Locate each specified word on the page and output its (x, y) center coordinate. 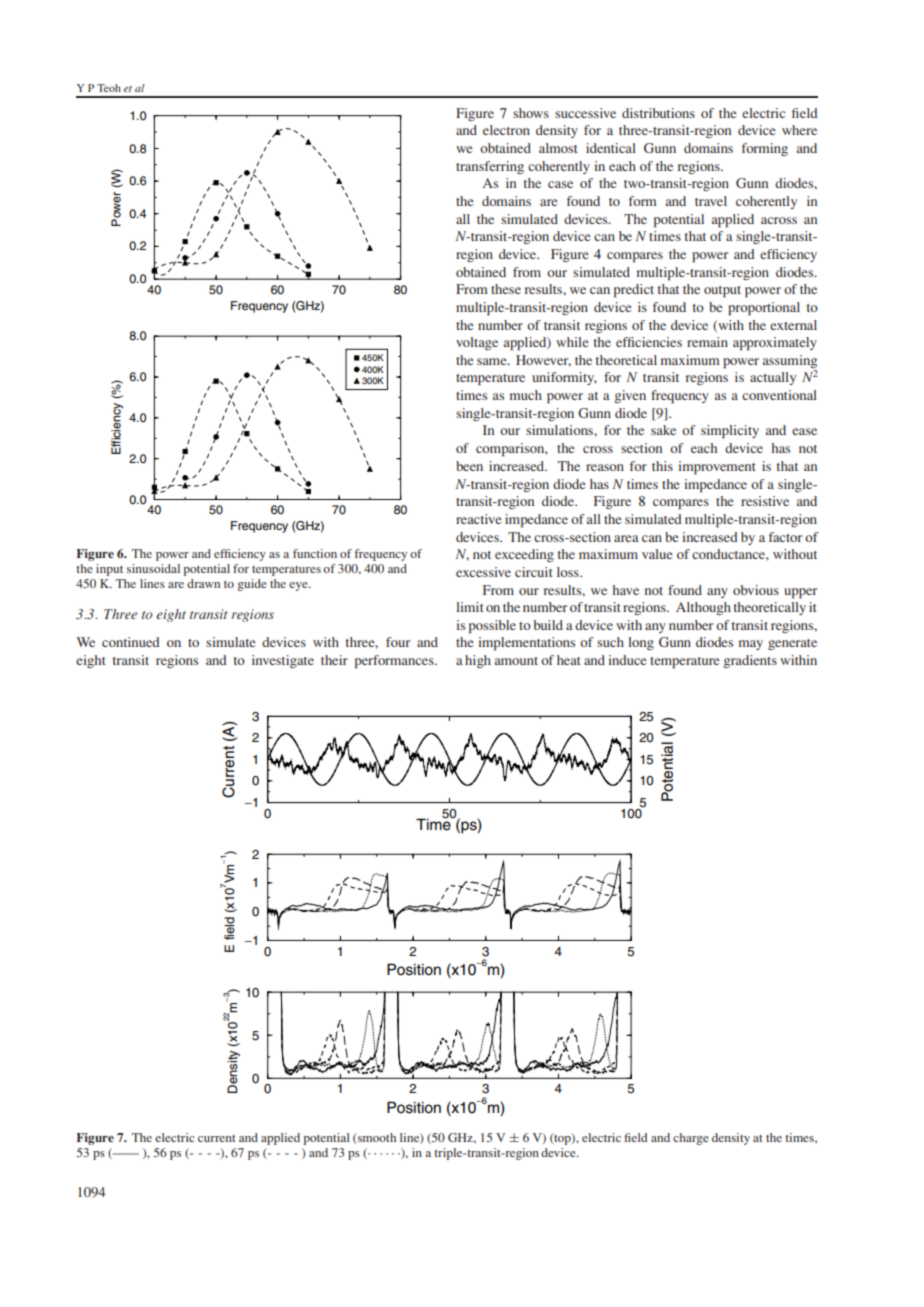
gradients (750, 661)
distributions (658, 113)
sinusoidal (153, 568)
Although (703, 608)
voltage (477, 343)
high (478, 661)
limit (470, 607)
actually (773, 378)
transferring (490, 167)
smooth (376, 1137)
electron (506, 130)
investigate (283, 661)
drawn (203, 583)
